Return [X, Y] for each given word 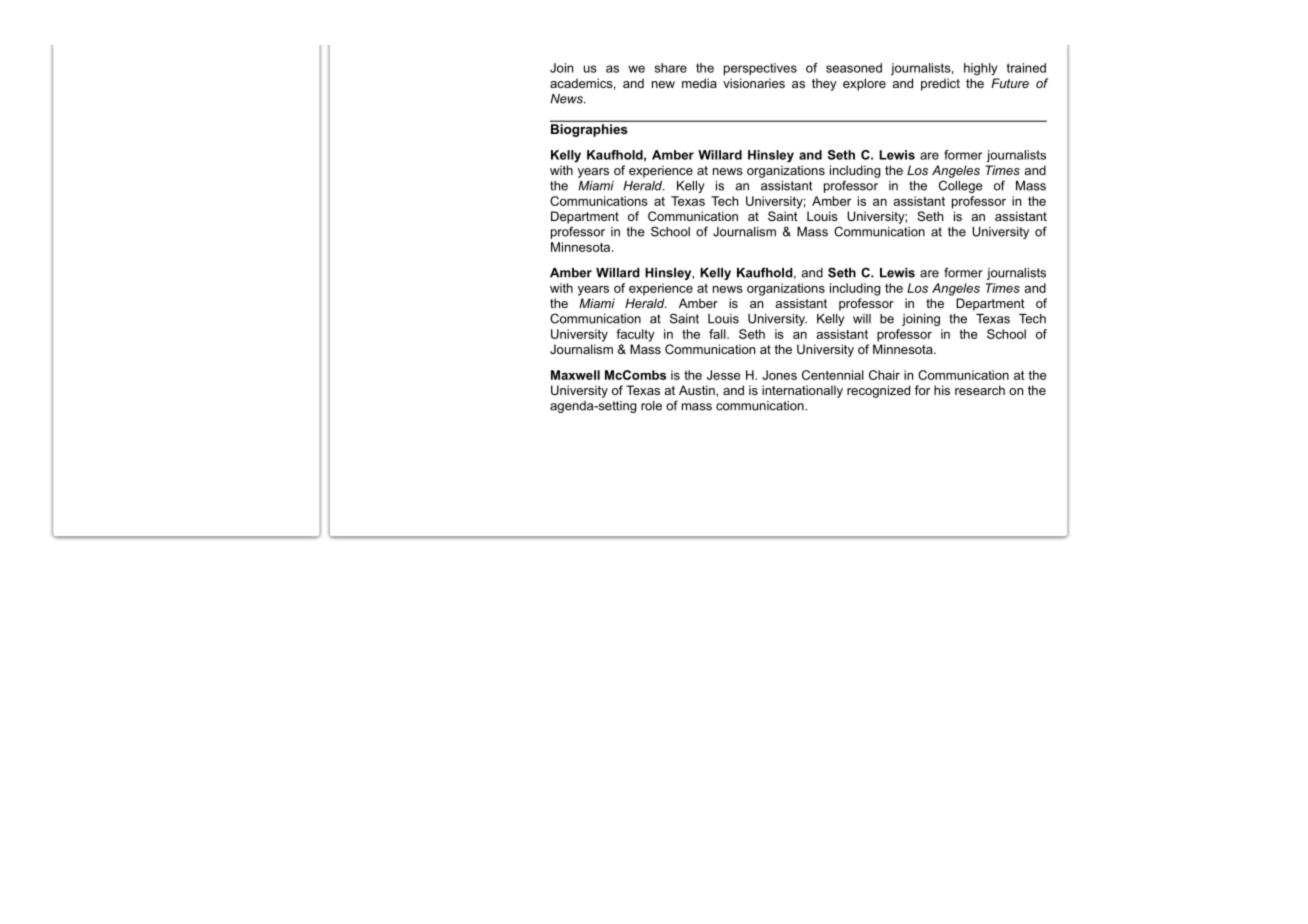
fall [718, 334]
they [824, 84]
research [980, 390]
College [961, 186]
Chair [884, 375]
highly [980, 69]
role [651, 406]
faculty [635, 335]
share [671, 68]
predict [940, 84]
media [699, 83]
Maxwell [575, 375]
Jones [779, 375]
